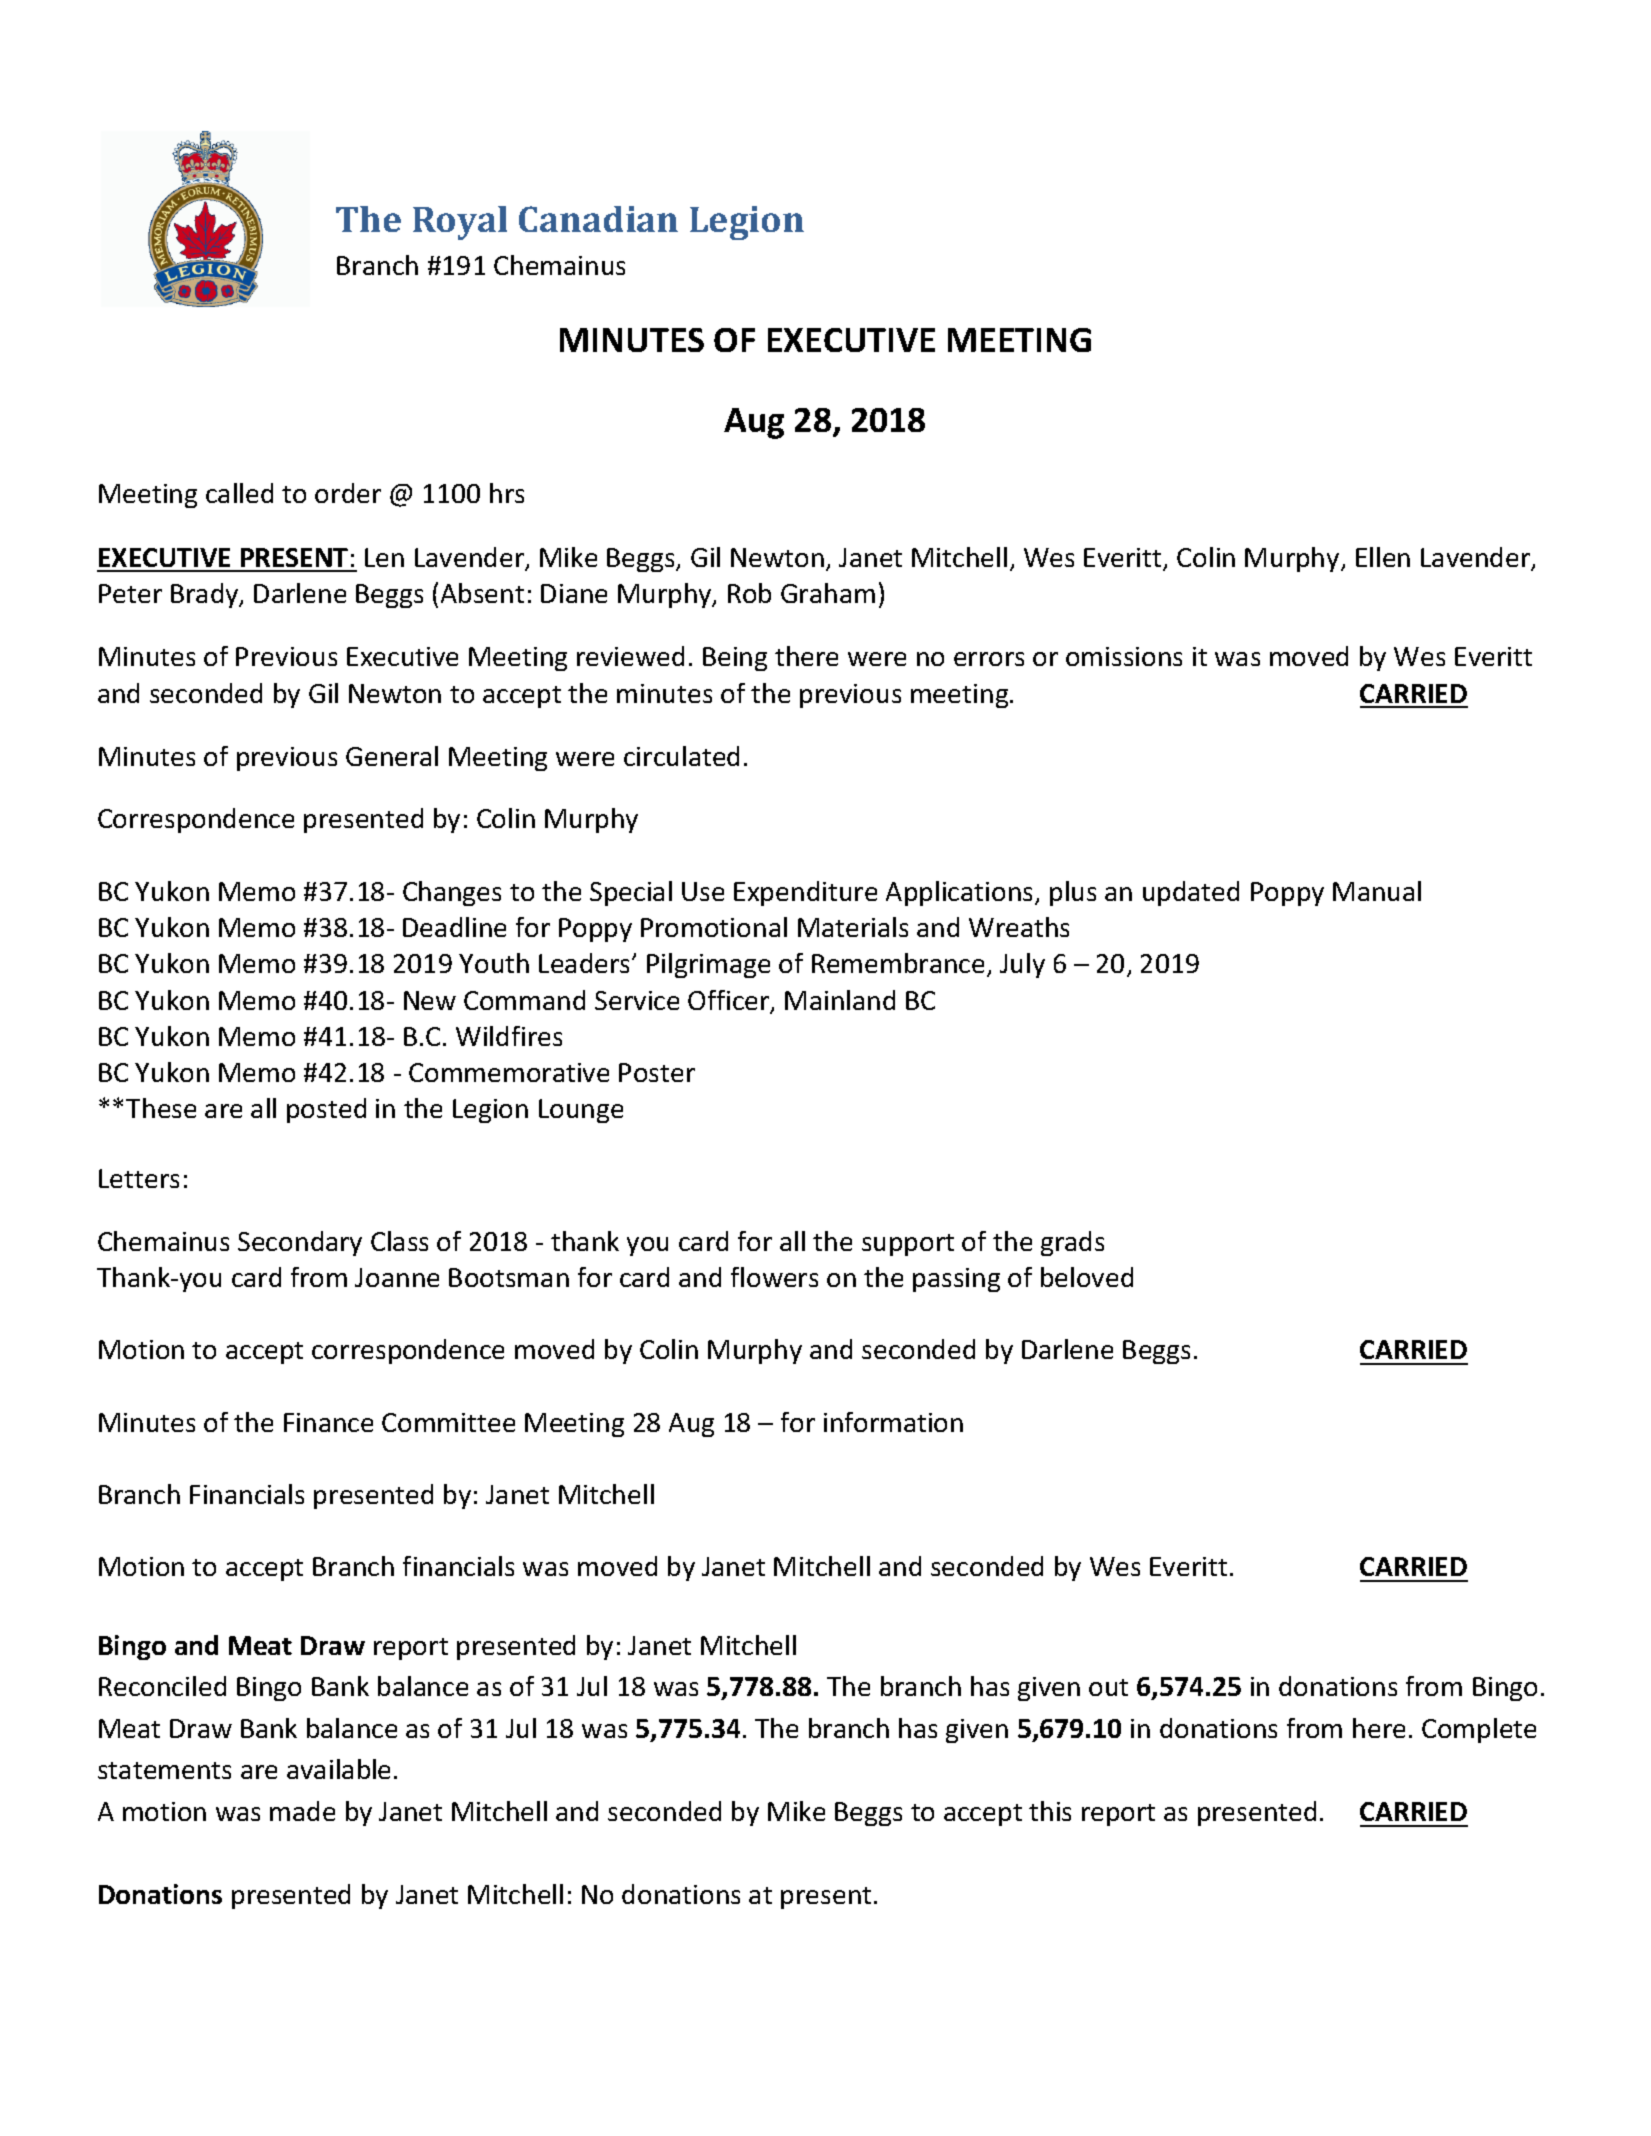 Image resolution: width=1651 pixels, height=2136 pixels. Describe the element at coordinates (840, 1000) in the screenshot. I see `Mainland` at that location.
